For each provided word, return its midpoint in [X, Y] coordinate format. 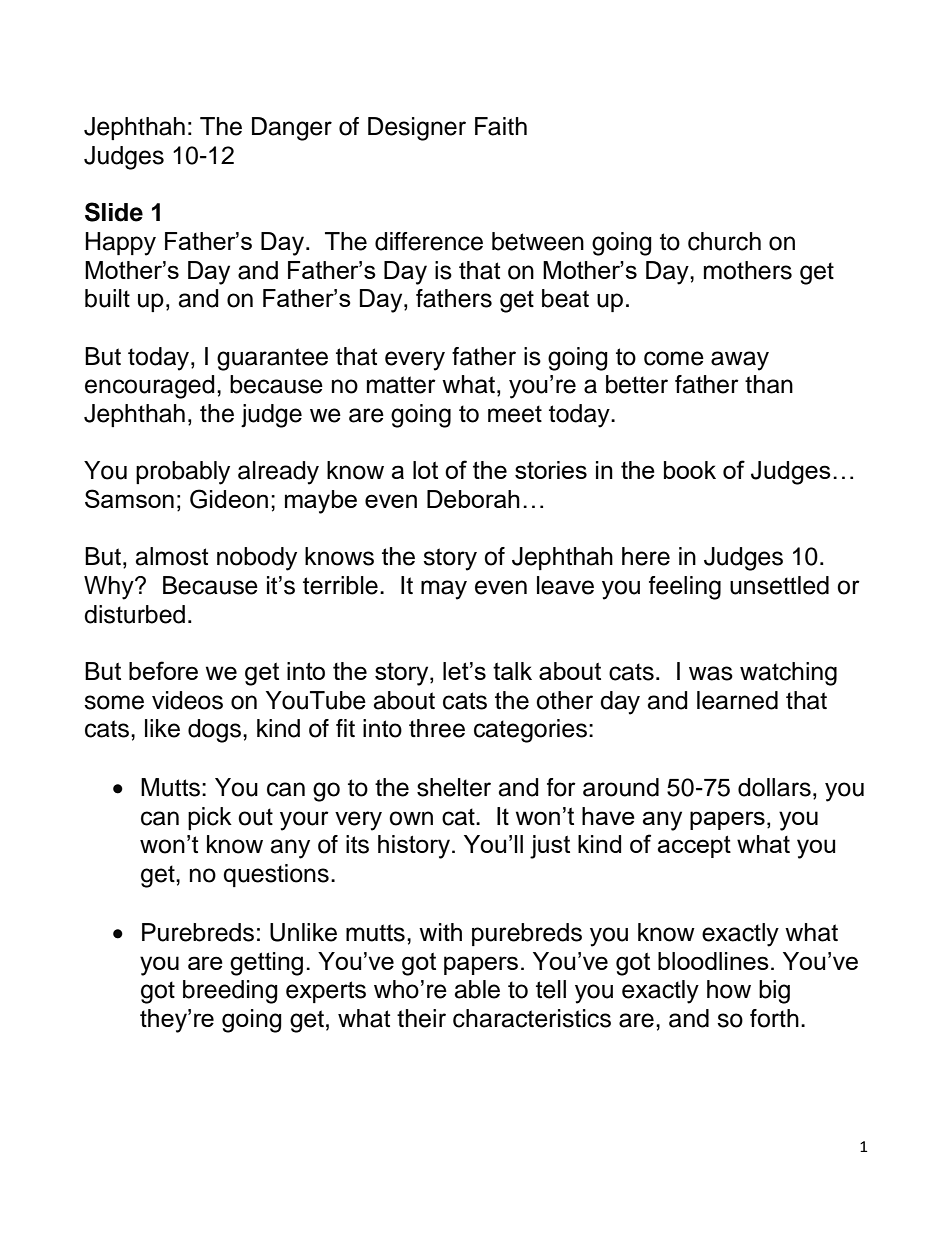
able [477, 989]
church [724, 241]
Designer [417, 129]
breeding [230, 992]
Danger [292, 129]
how [729, 989]
